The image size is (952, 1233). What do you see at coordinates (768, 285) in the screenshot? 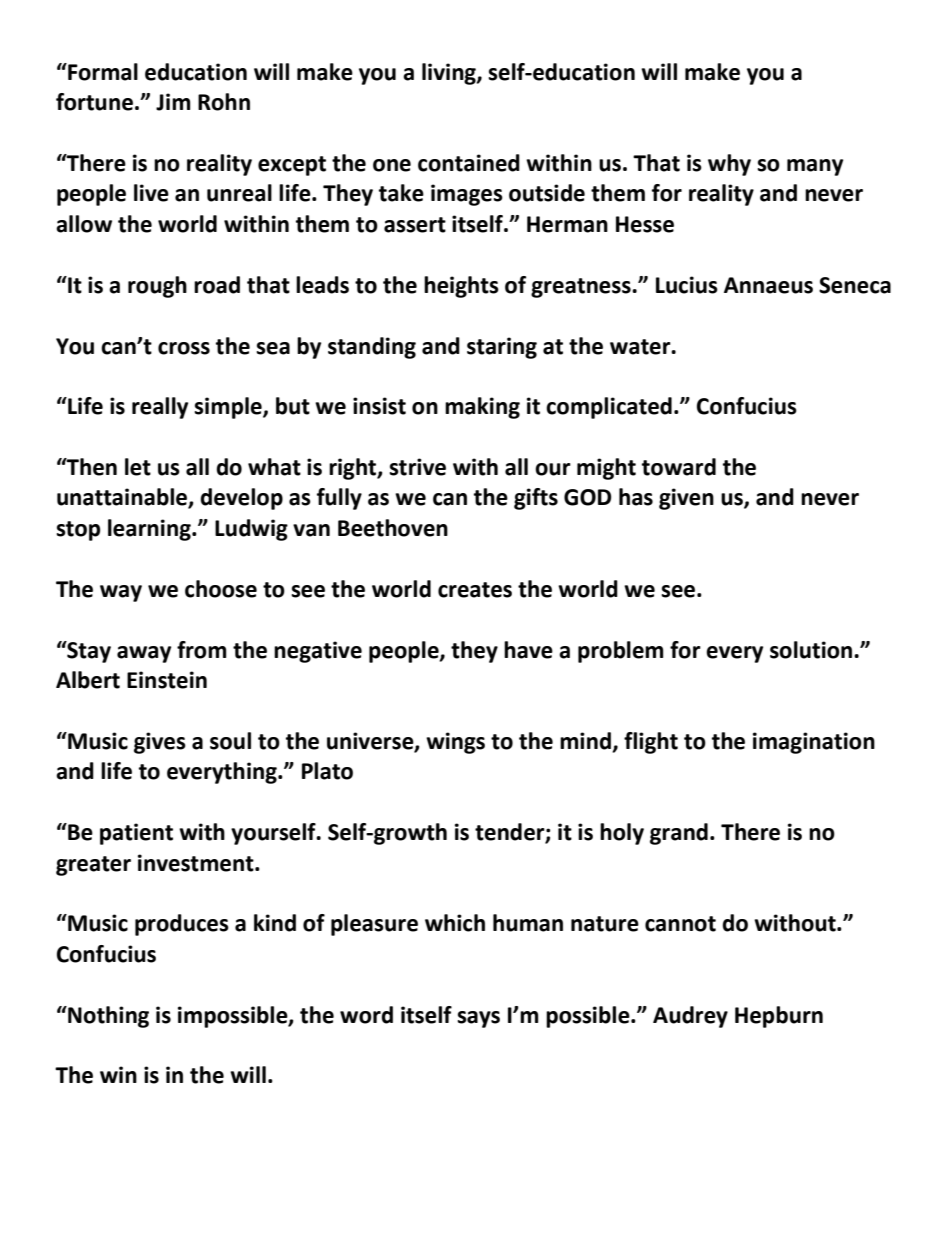
I see `Annaeus` at bounding box center [768, 285].
